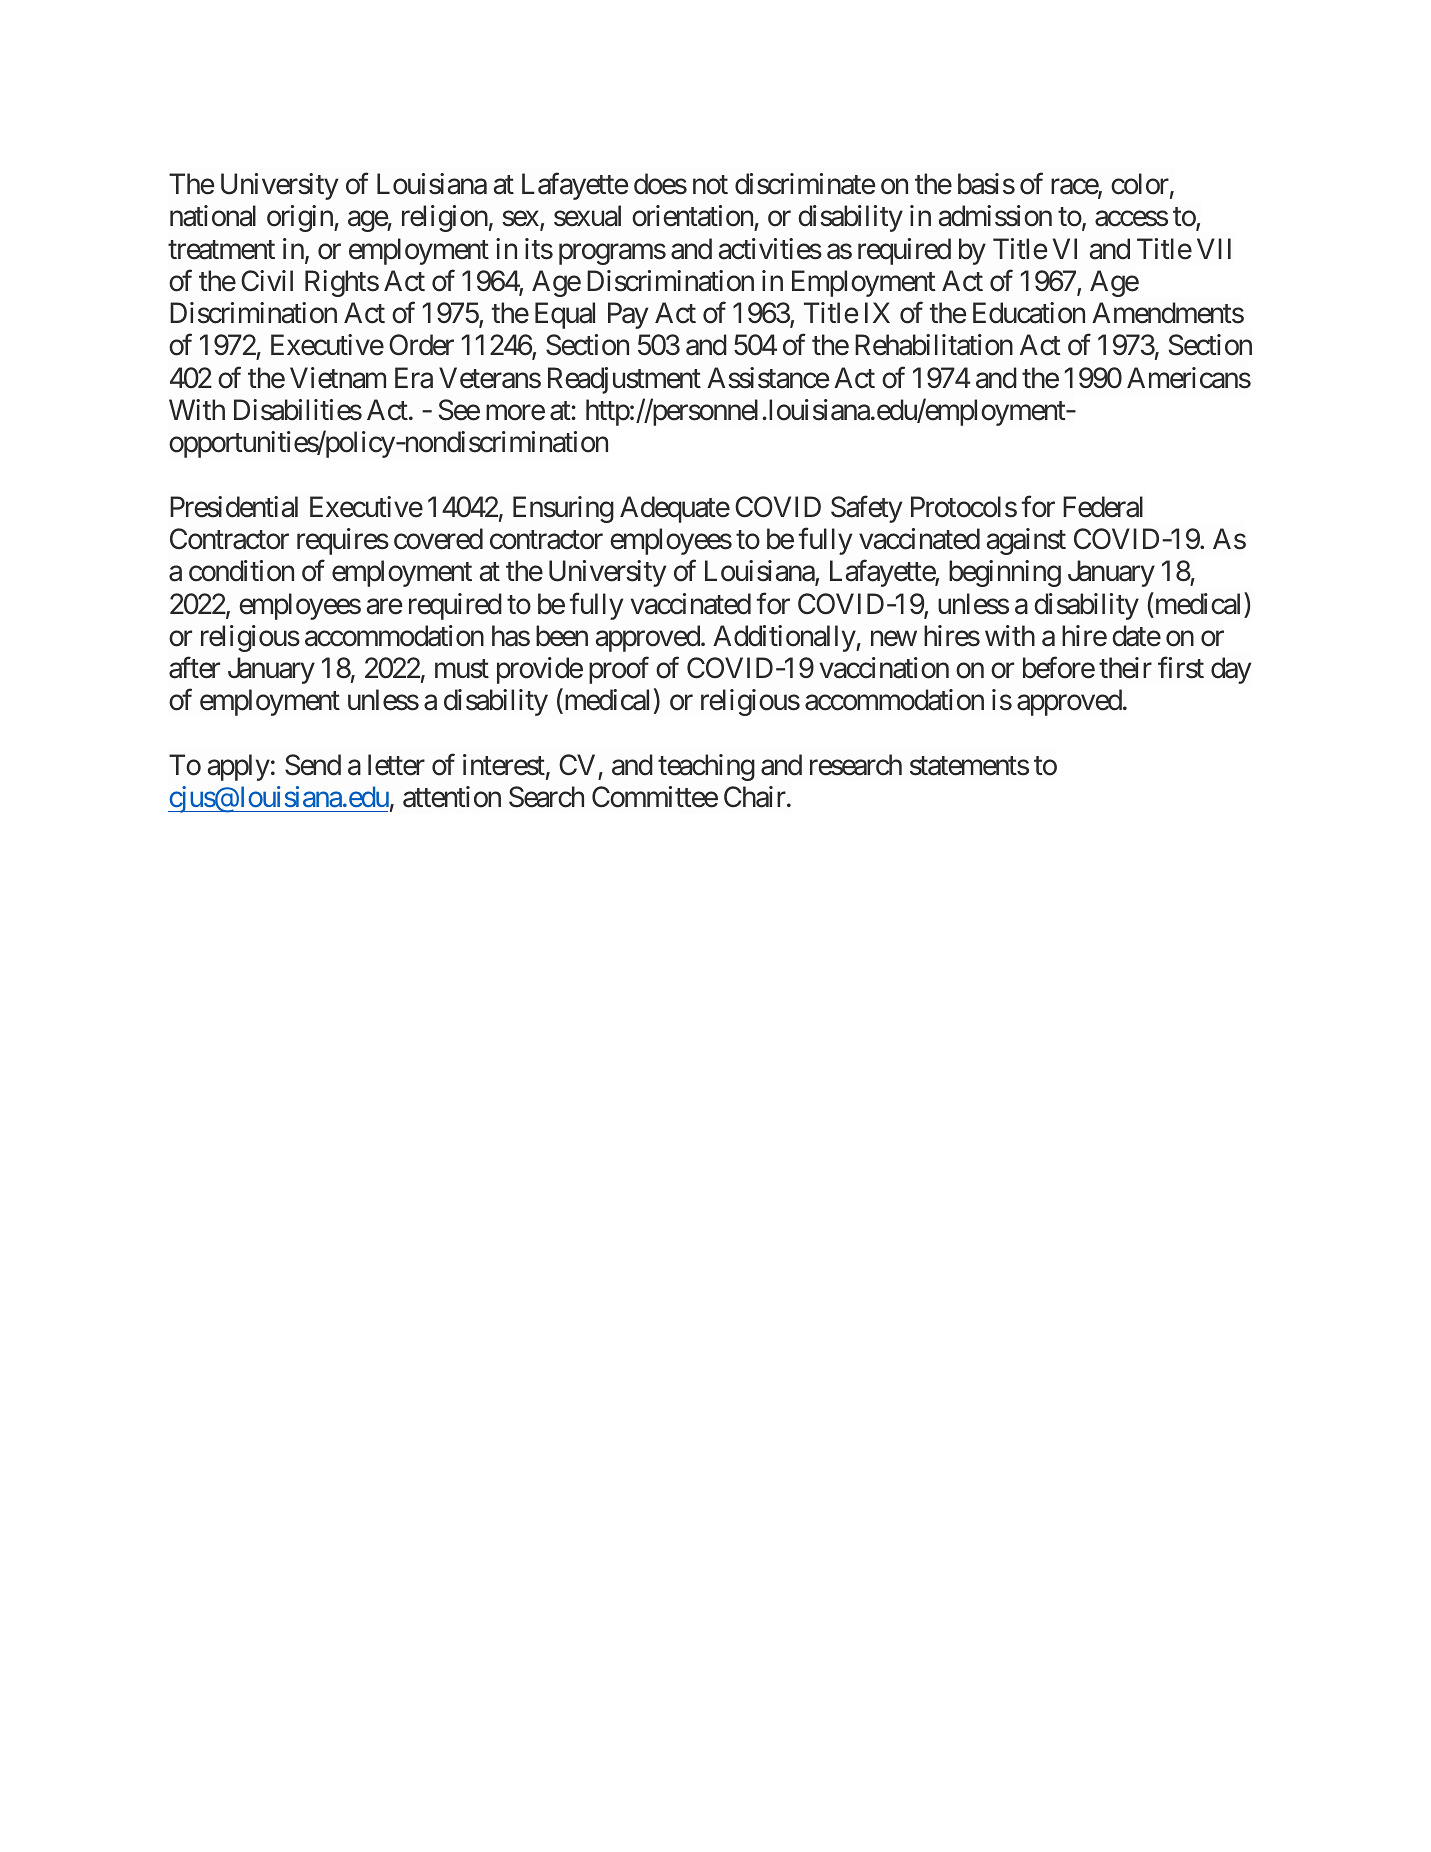 This page has width=1431, height=1852. What do you see at coordinates (755, 797) in the page?
I see `Chair` at bounding box center [755, 797].
